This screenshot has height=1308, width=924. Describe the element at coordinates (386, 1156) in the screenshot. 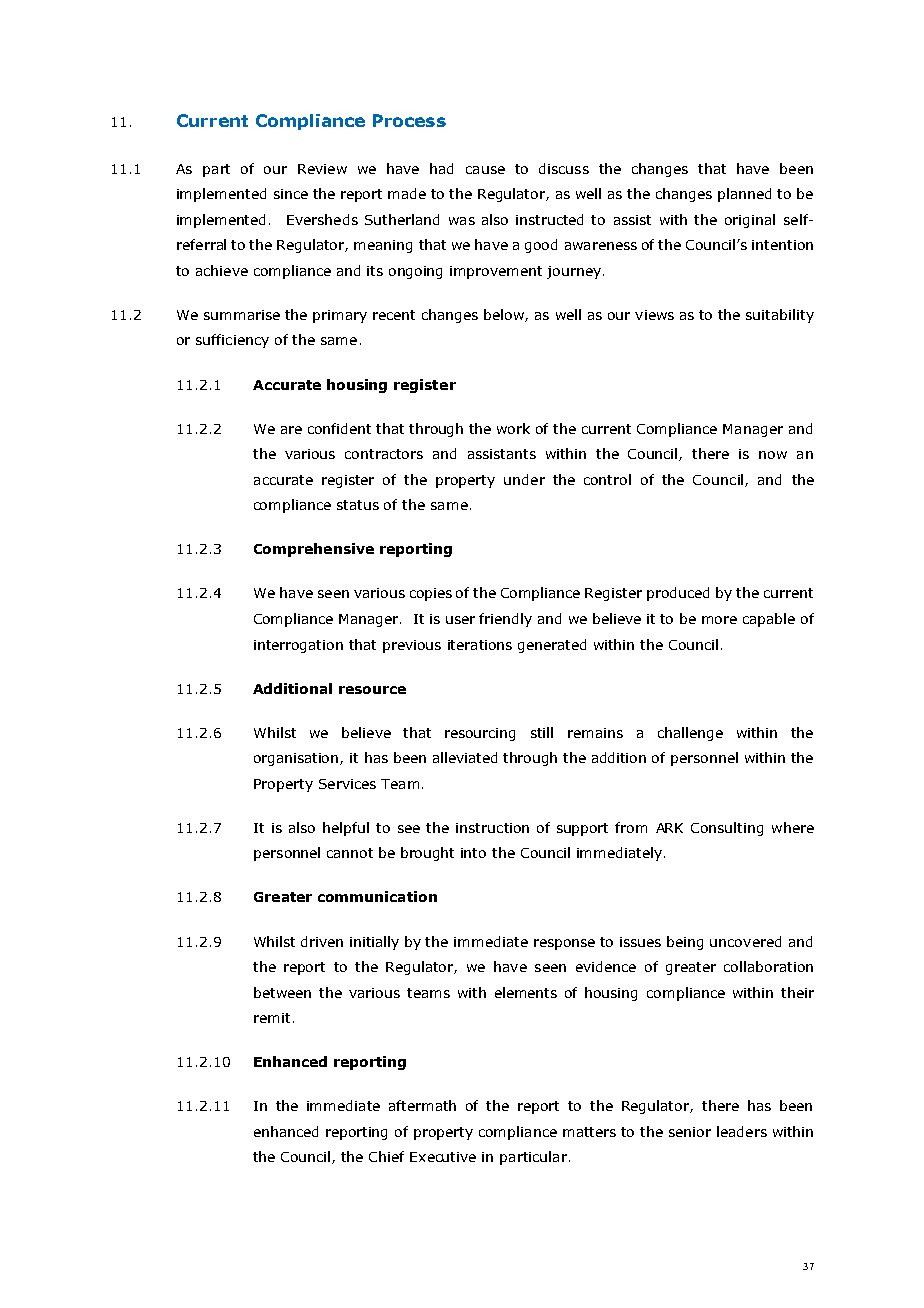

I see `Chief` at that location.
